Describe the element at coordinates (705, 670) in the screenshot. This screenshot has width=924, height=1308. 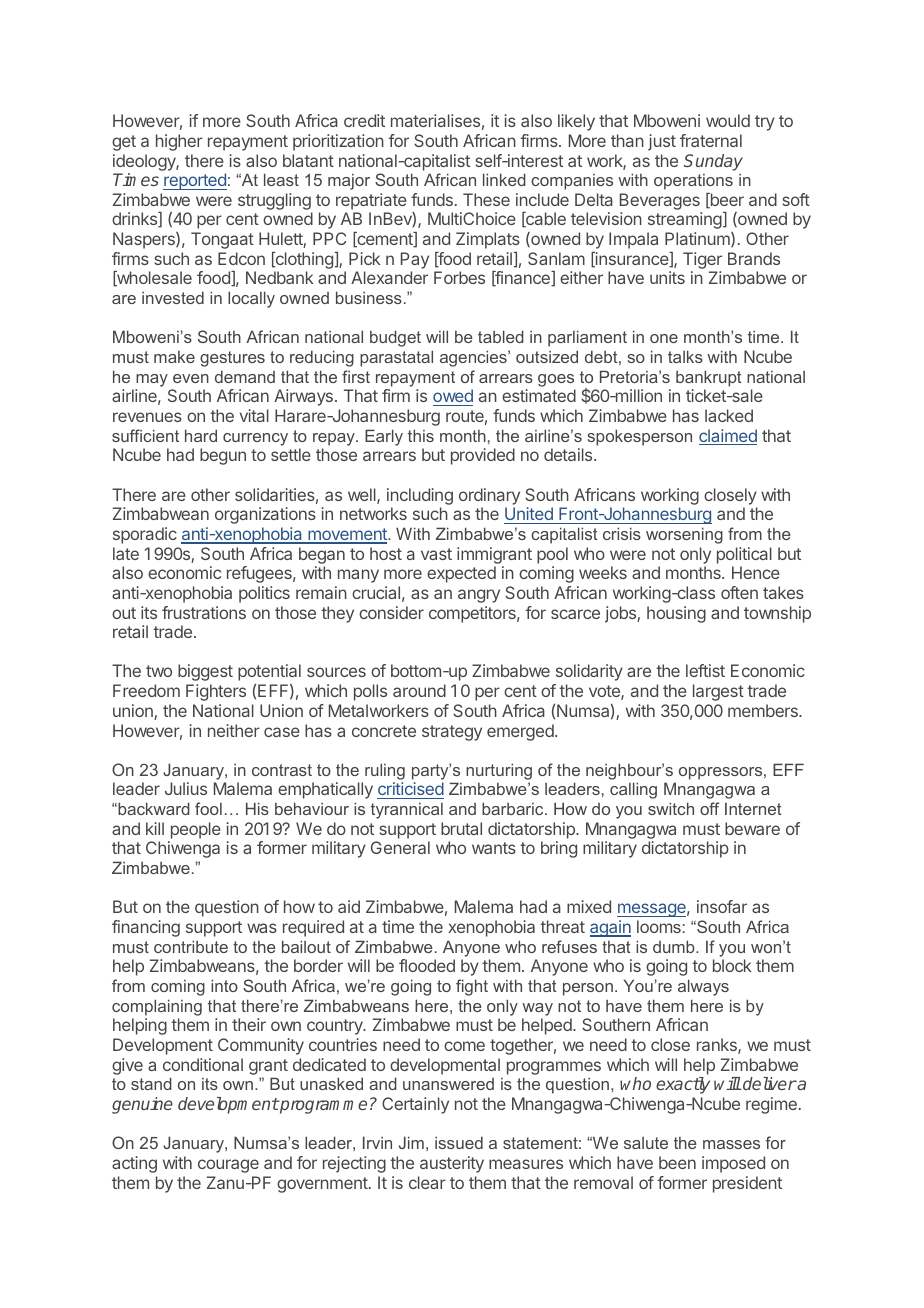
I see `leftist` at that location.
